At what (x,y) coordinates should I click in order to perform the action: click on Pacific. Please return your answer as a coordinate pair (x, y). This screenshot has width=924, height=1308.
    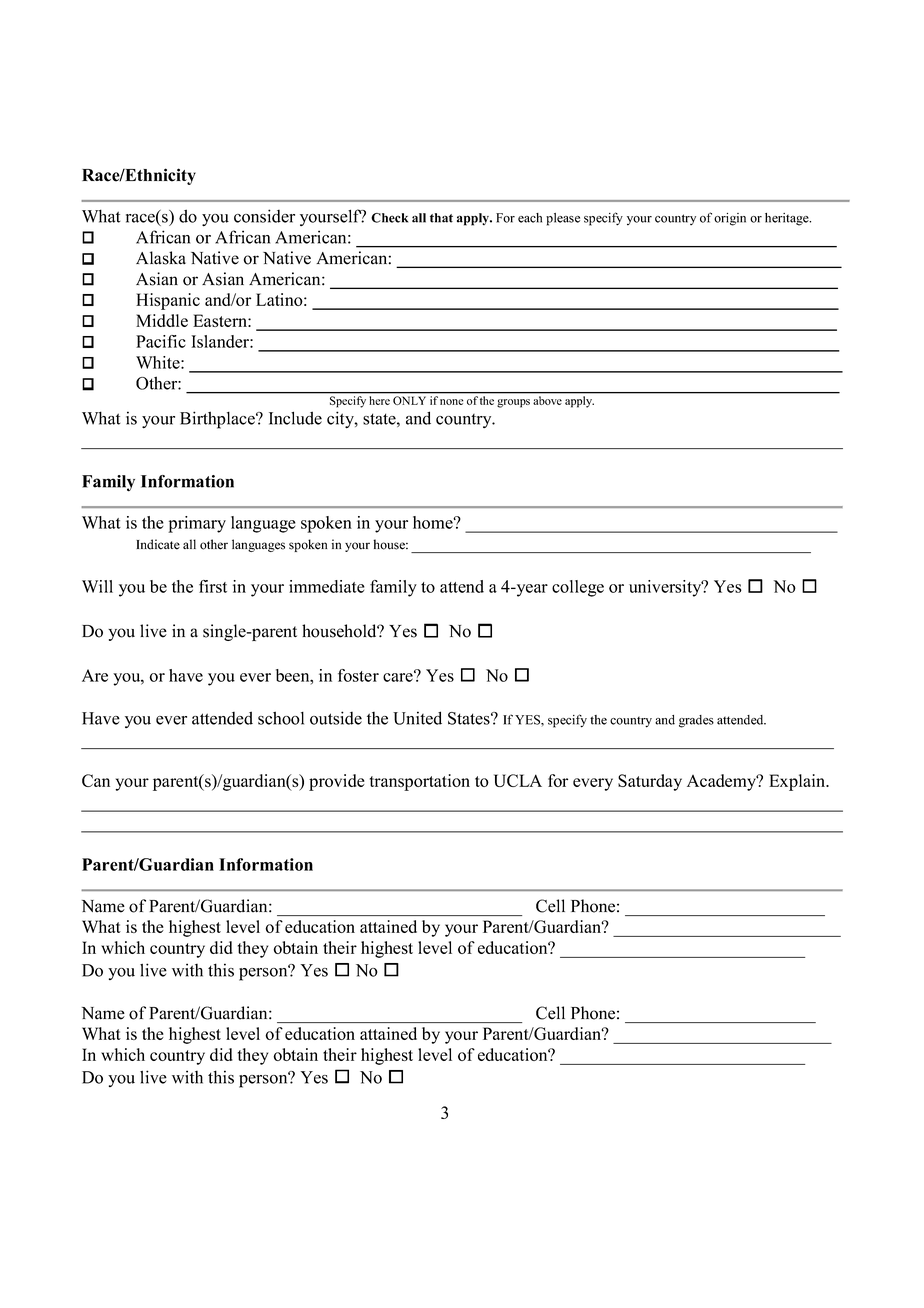
    Looking at the image, I should click on (161, 341).
